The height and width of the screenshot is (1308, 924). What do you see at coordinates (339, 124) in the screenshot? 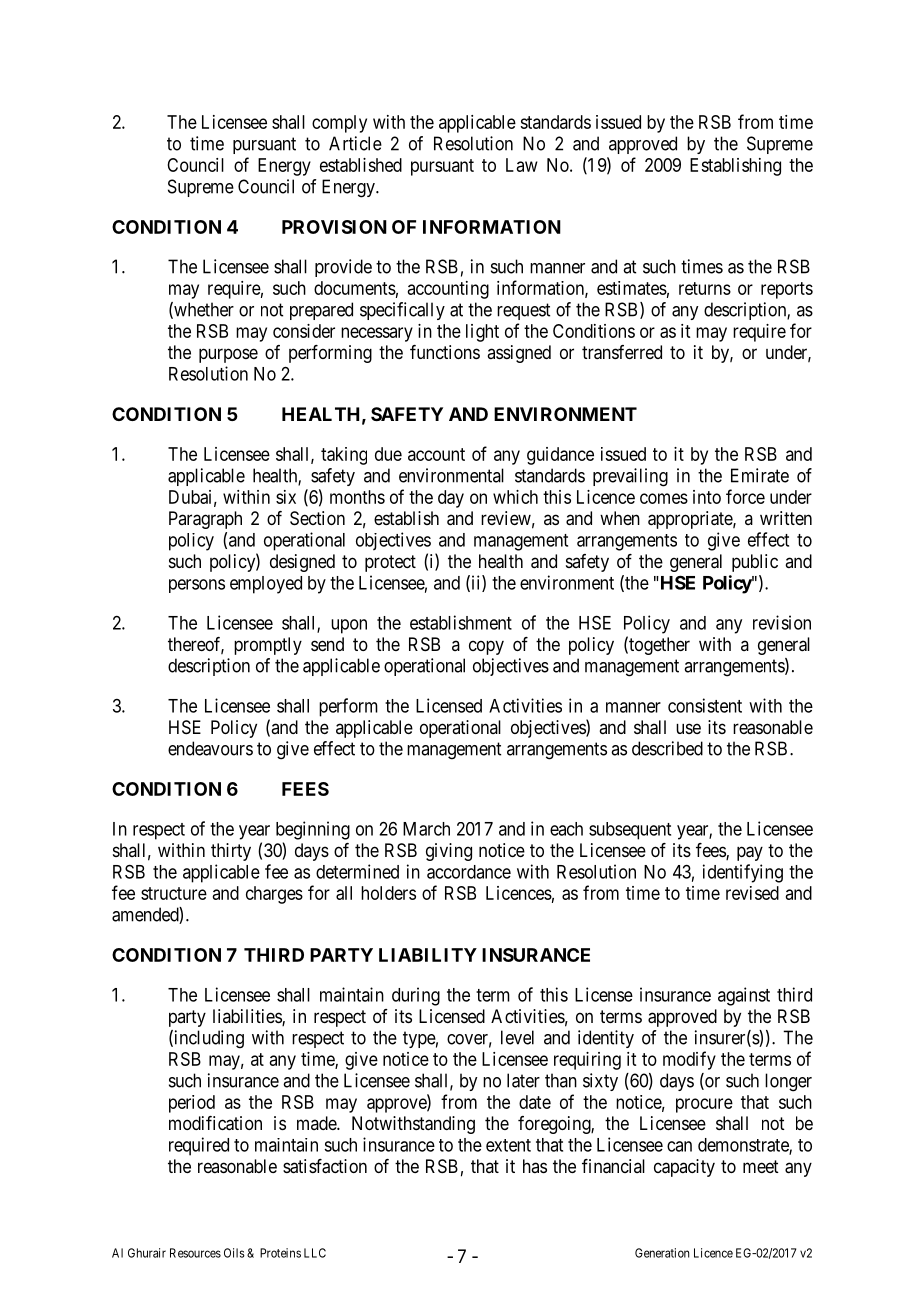
I see `comply` at bounding box center [339, 124].
